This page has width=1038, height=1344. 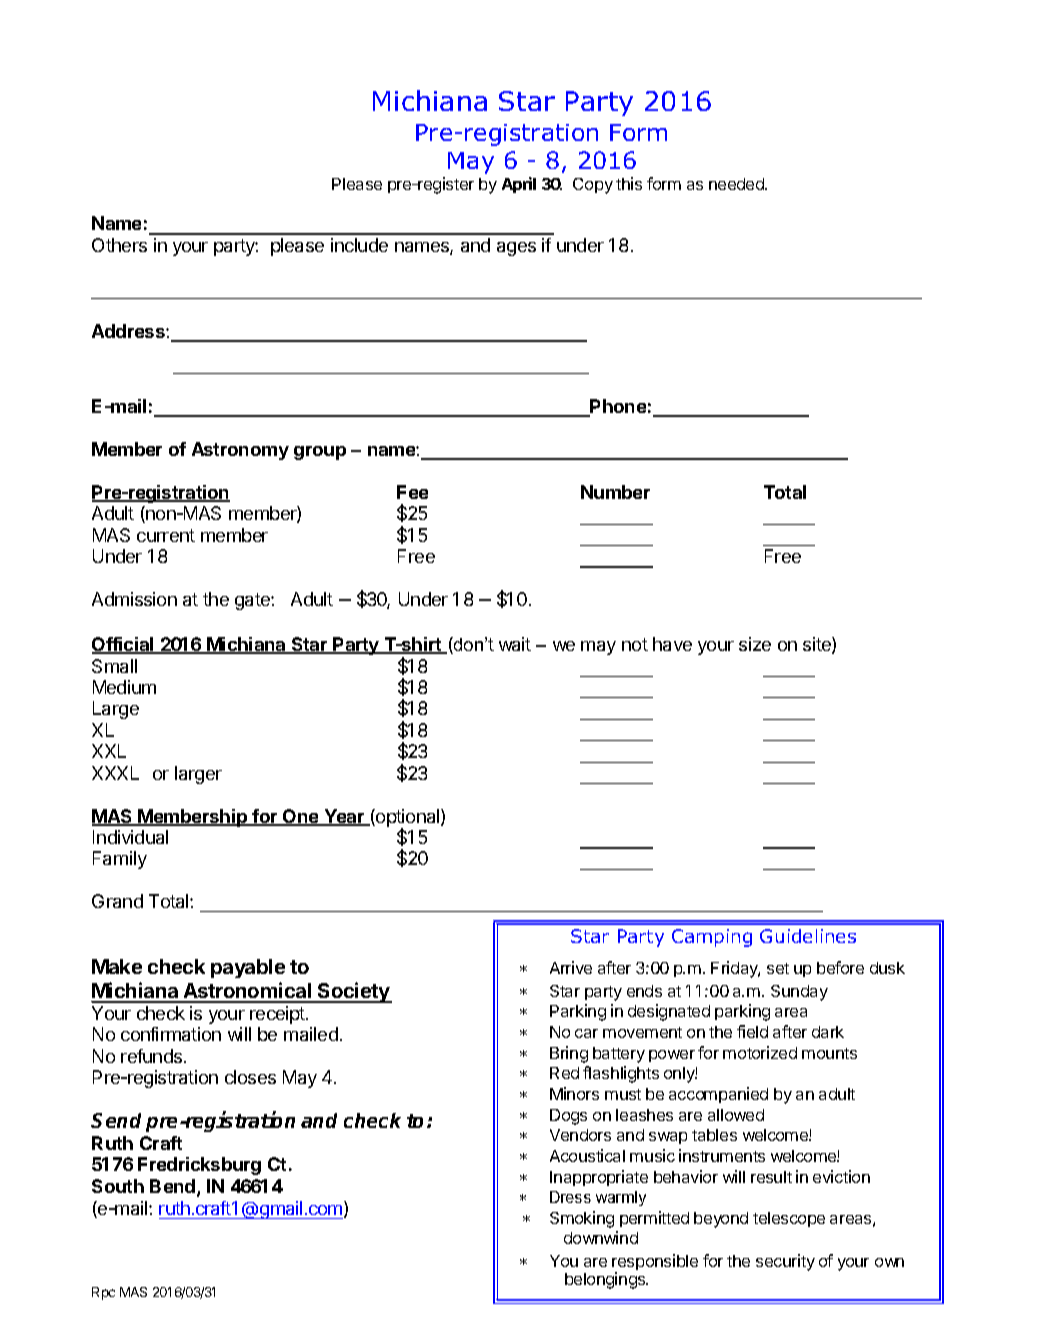 I want to click on current, so click(x=166, y=535).
